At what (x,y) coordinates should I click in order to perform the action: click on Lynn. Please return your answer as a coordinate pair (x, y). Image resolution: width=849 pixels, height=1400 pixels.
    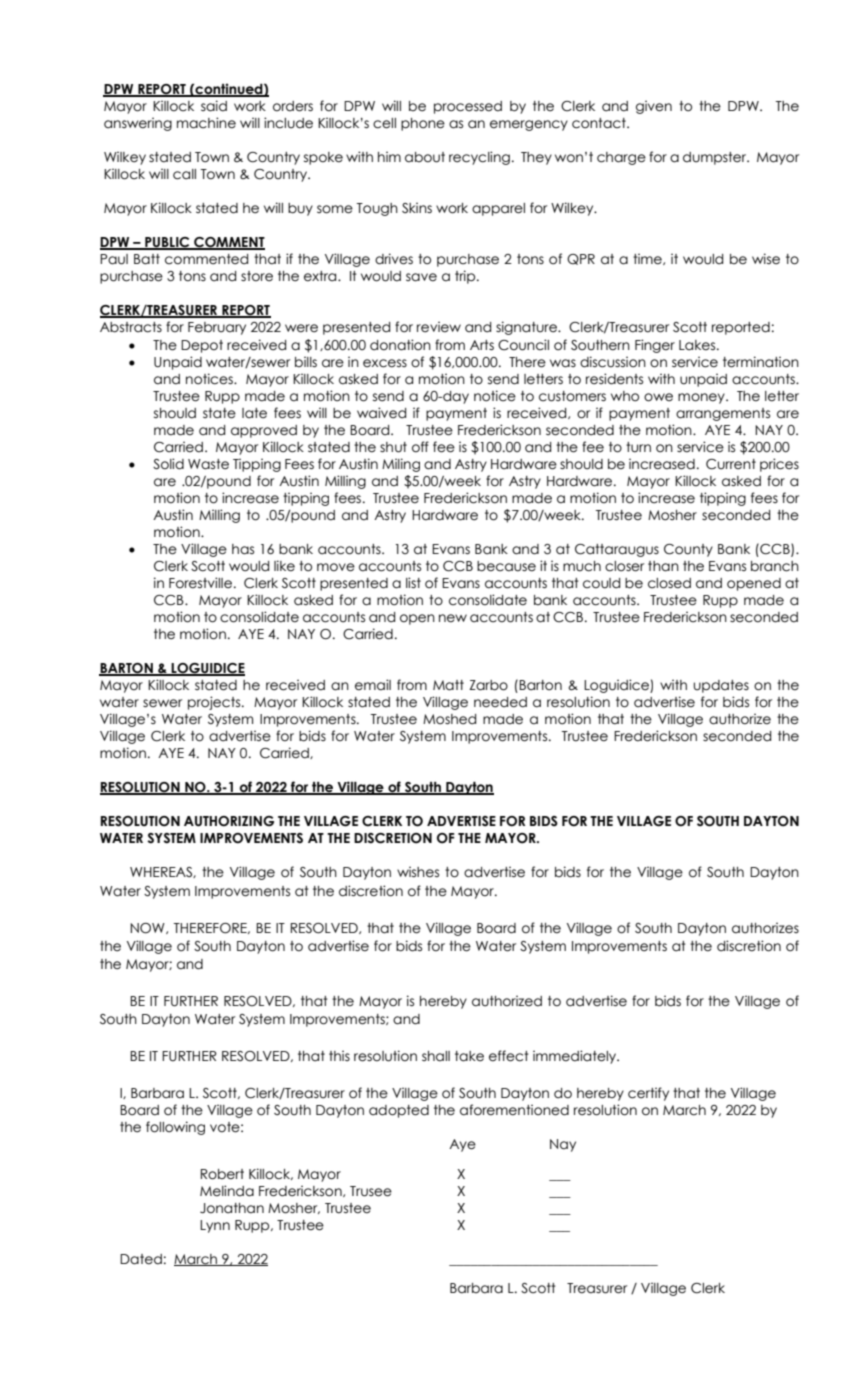
    Looking at the image, I should click on (215, 1226).
